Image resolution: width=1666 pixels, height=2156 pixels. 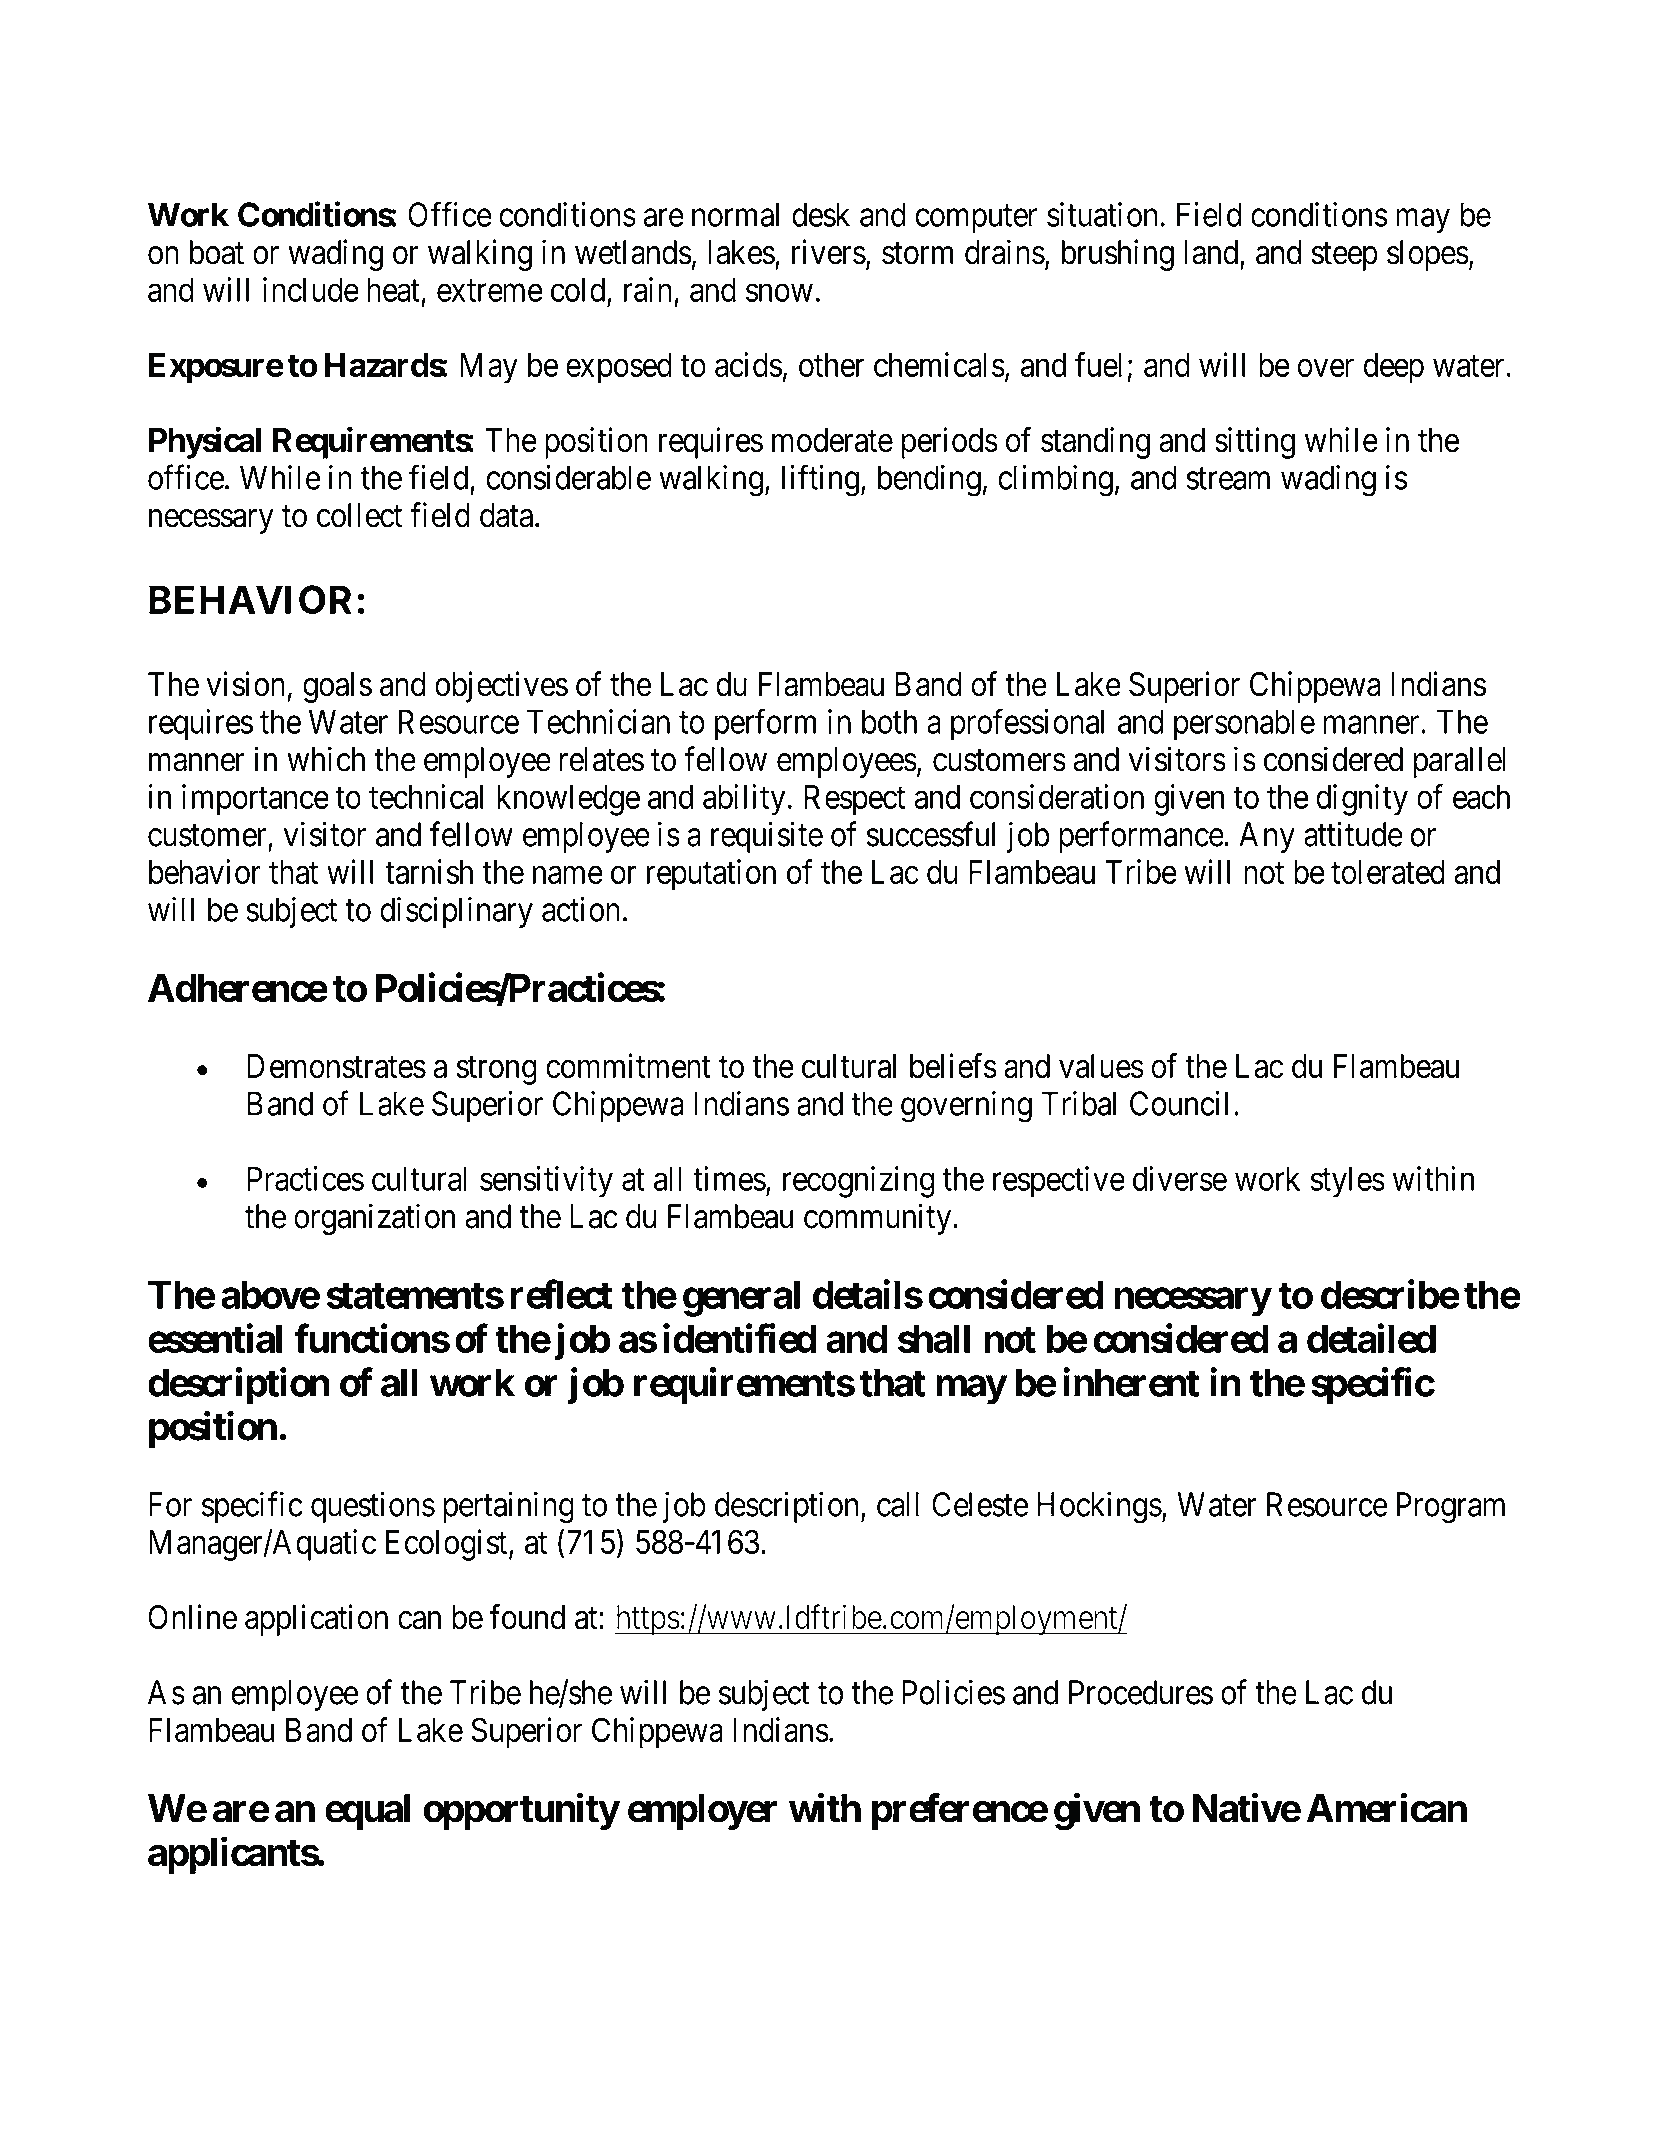 I want to click on equal, so click(x=367, y=1812).
